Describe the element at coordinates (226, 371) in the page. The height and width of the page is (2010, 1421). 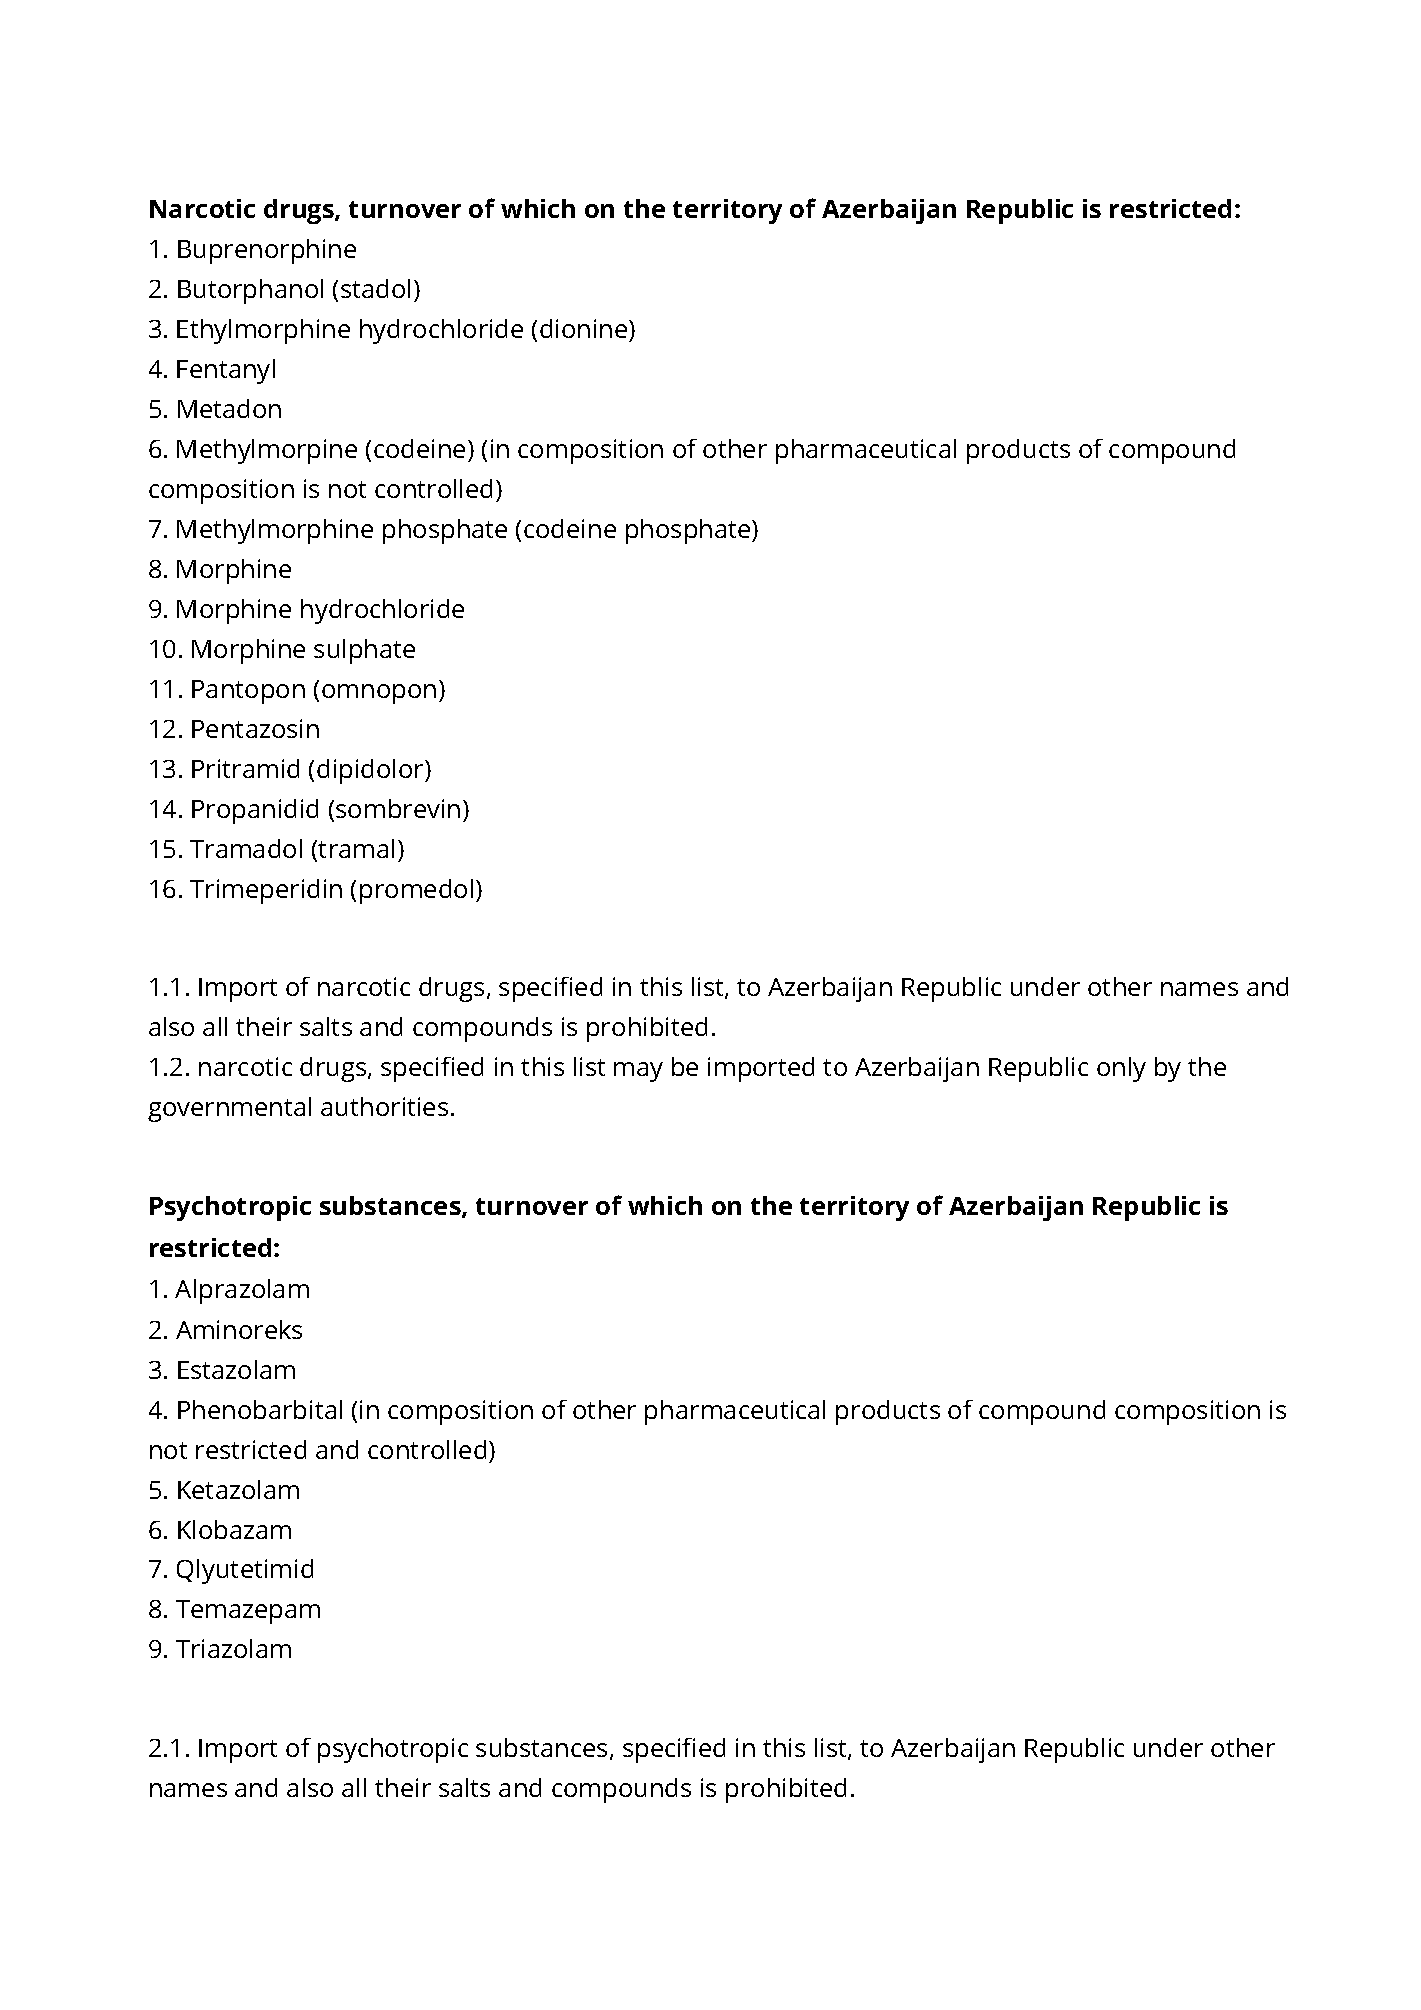
I see `Fentanyl` at that location.
